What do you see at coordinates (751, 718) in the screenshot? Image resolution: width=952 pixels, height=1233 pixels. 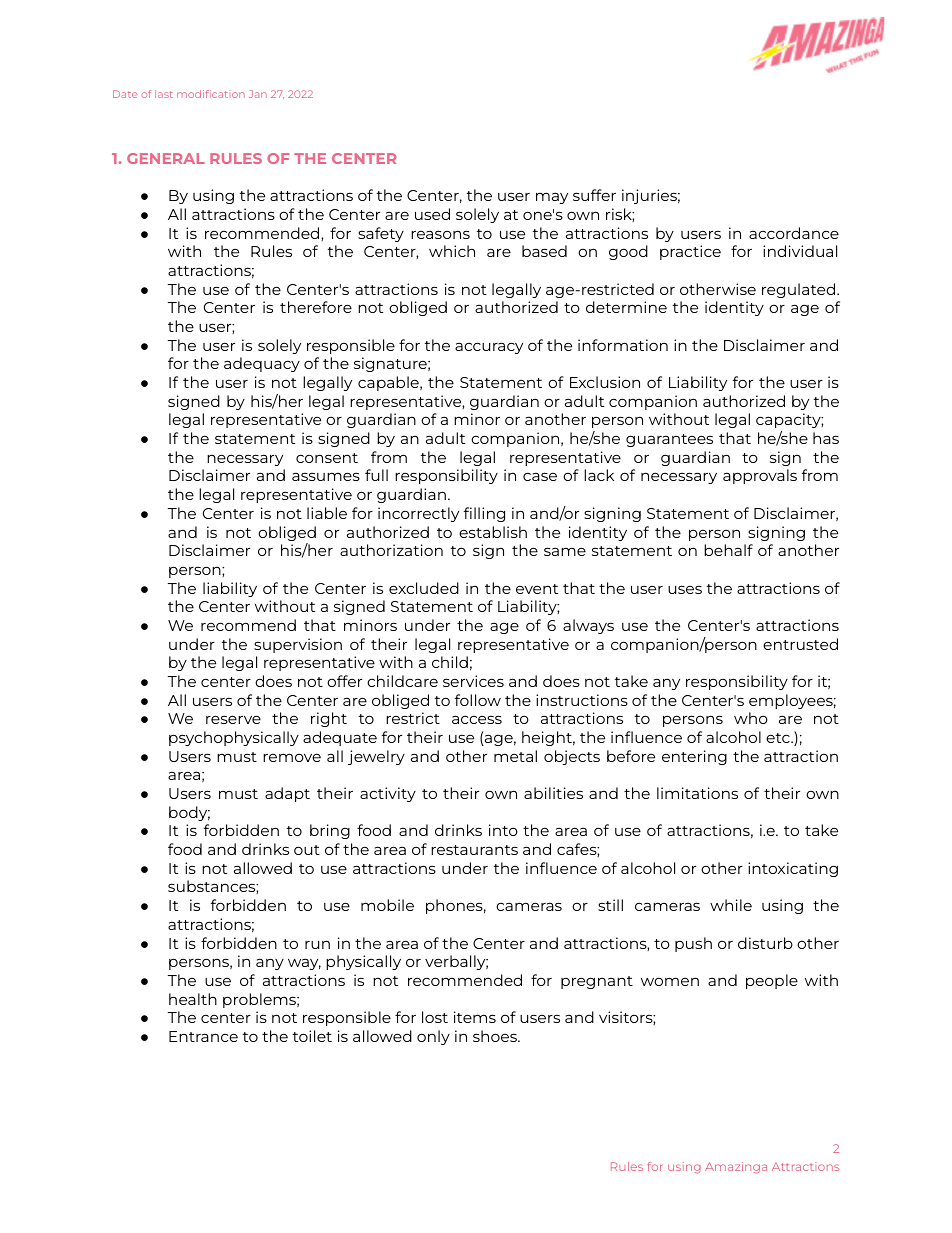 I see `who` at bounding box center [751, 718].
